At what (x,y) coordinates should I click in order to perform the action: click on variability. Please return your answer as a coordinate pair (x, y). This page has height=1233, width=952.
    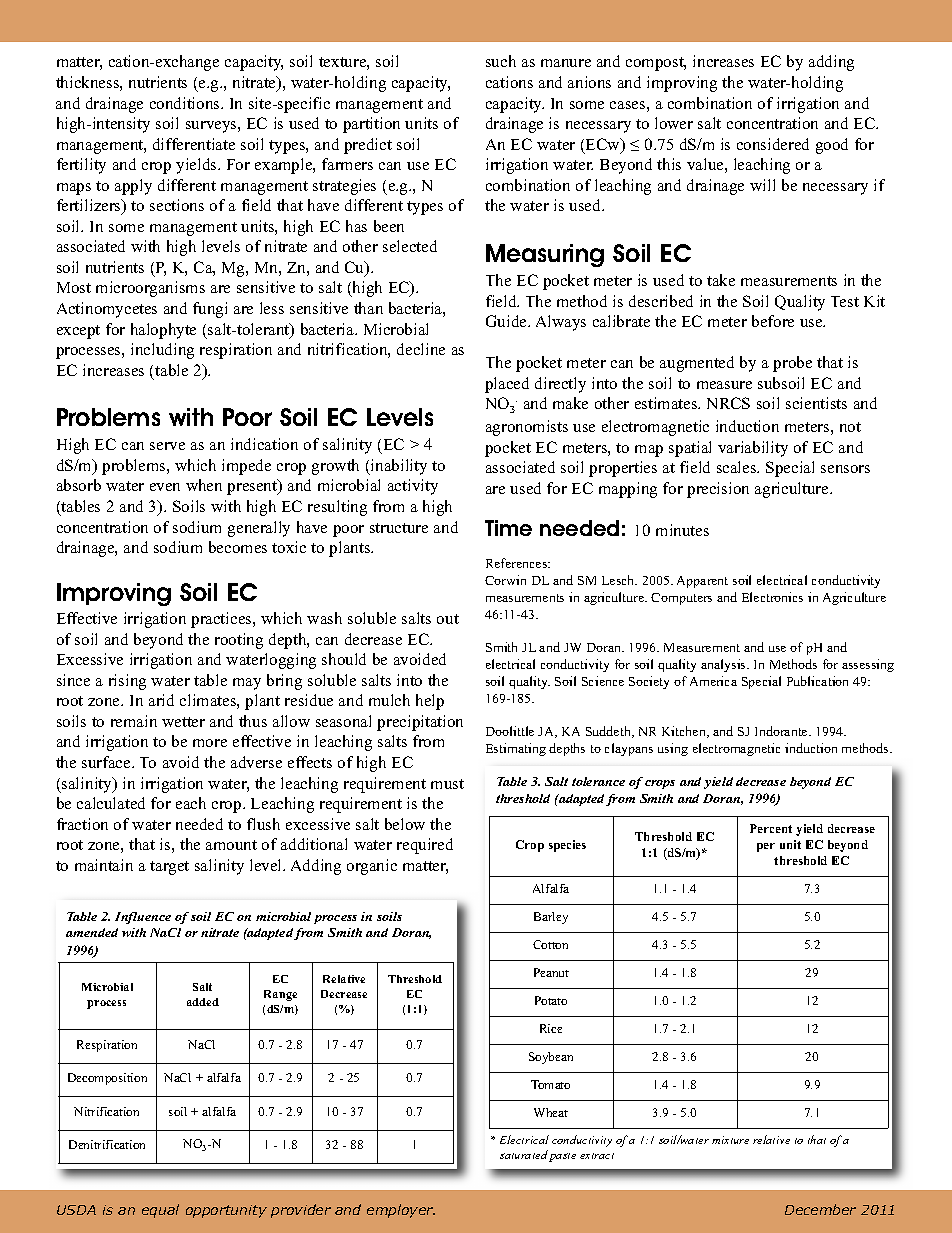
    Looking at the image, I should click on (753, 449).
